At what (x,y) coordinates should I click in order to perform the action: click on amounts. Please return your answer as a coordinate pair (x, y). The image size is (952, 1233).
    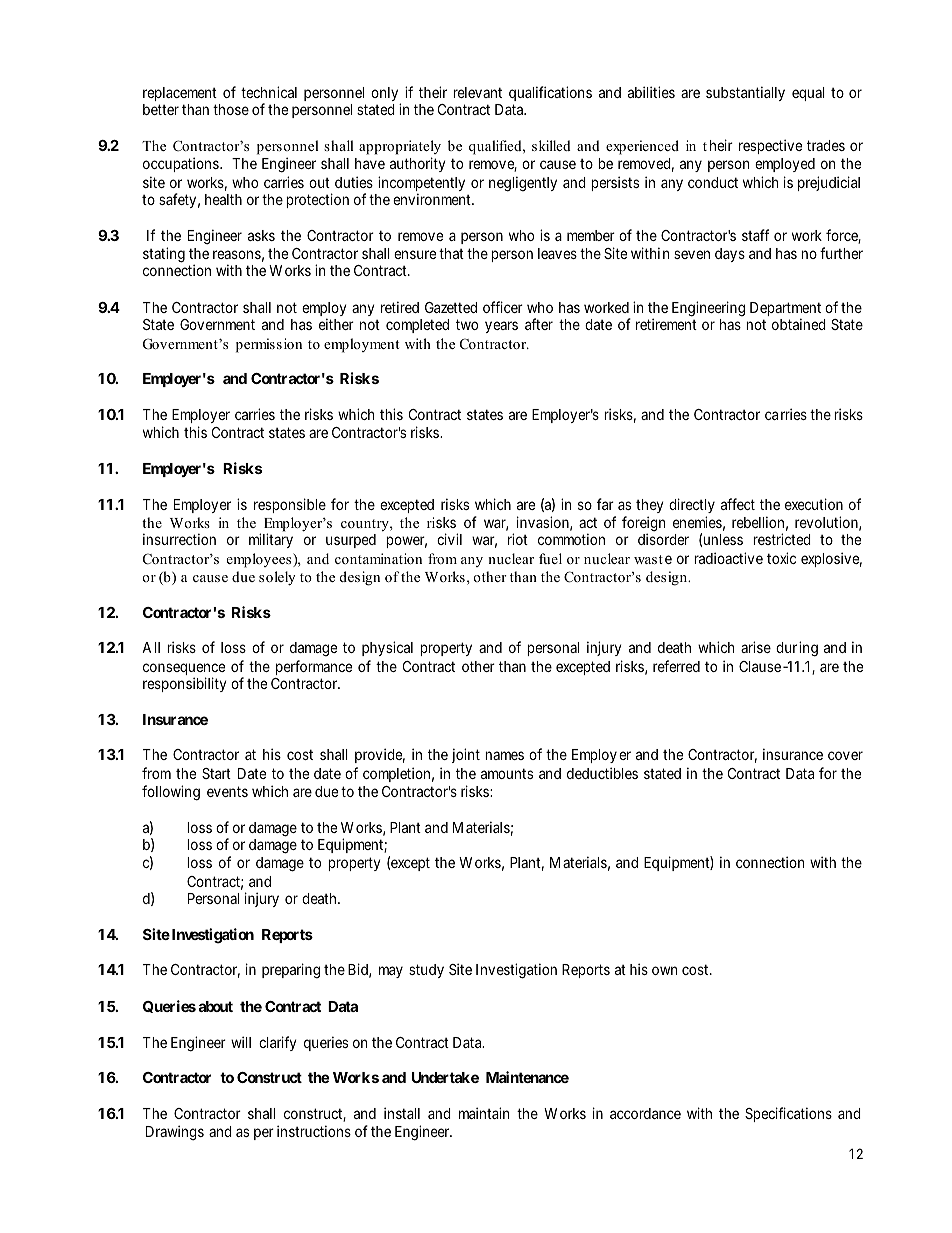
    Looking at the image, I should click on (507, 773).
